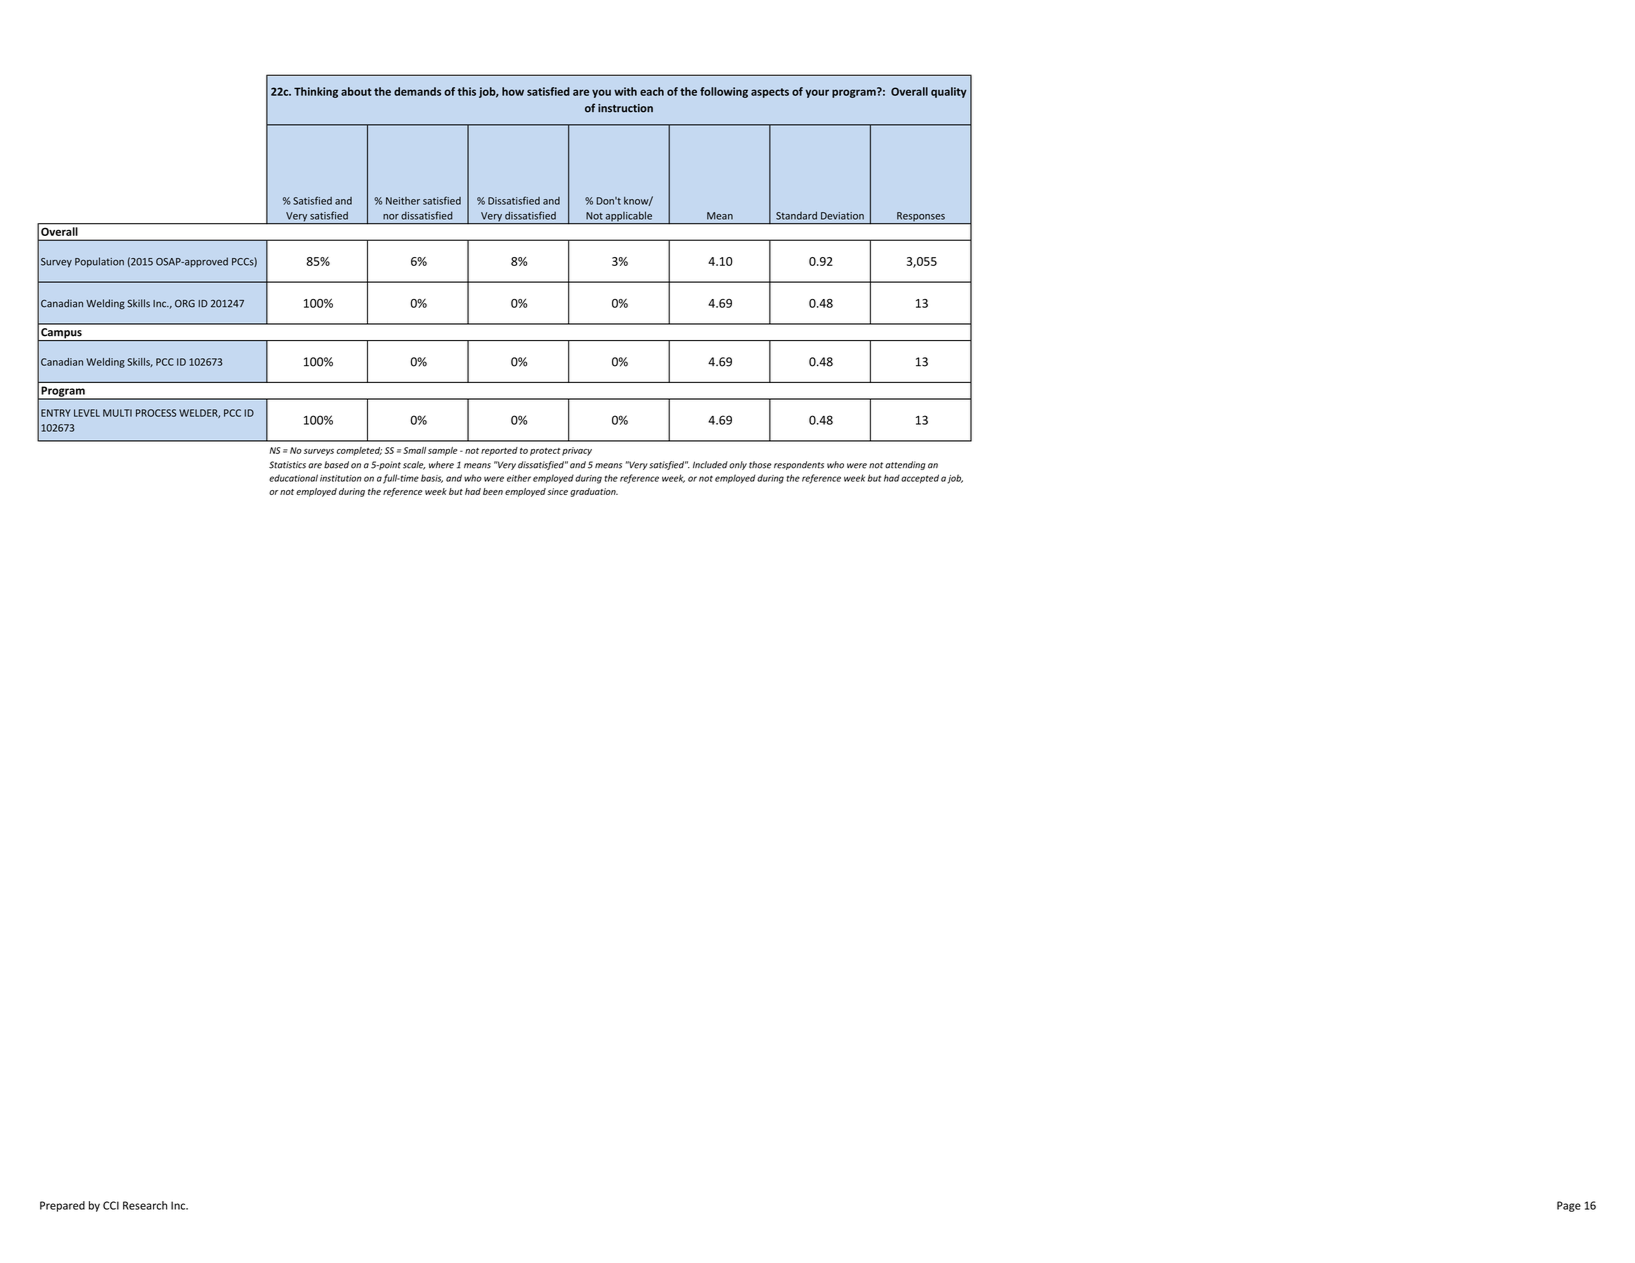 Image resolution: width=1635 pixels, height=1263 pixels. I want to click on graduation, so click(594, 492).
